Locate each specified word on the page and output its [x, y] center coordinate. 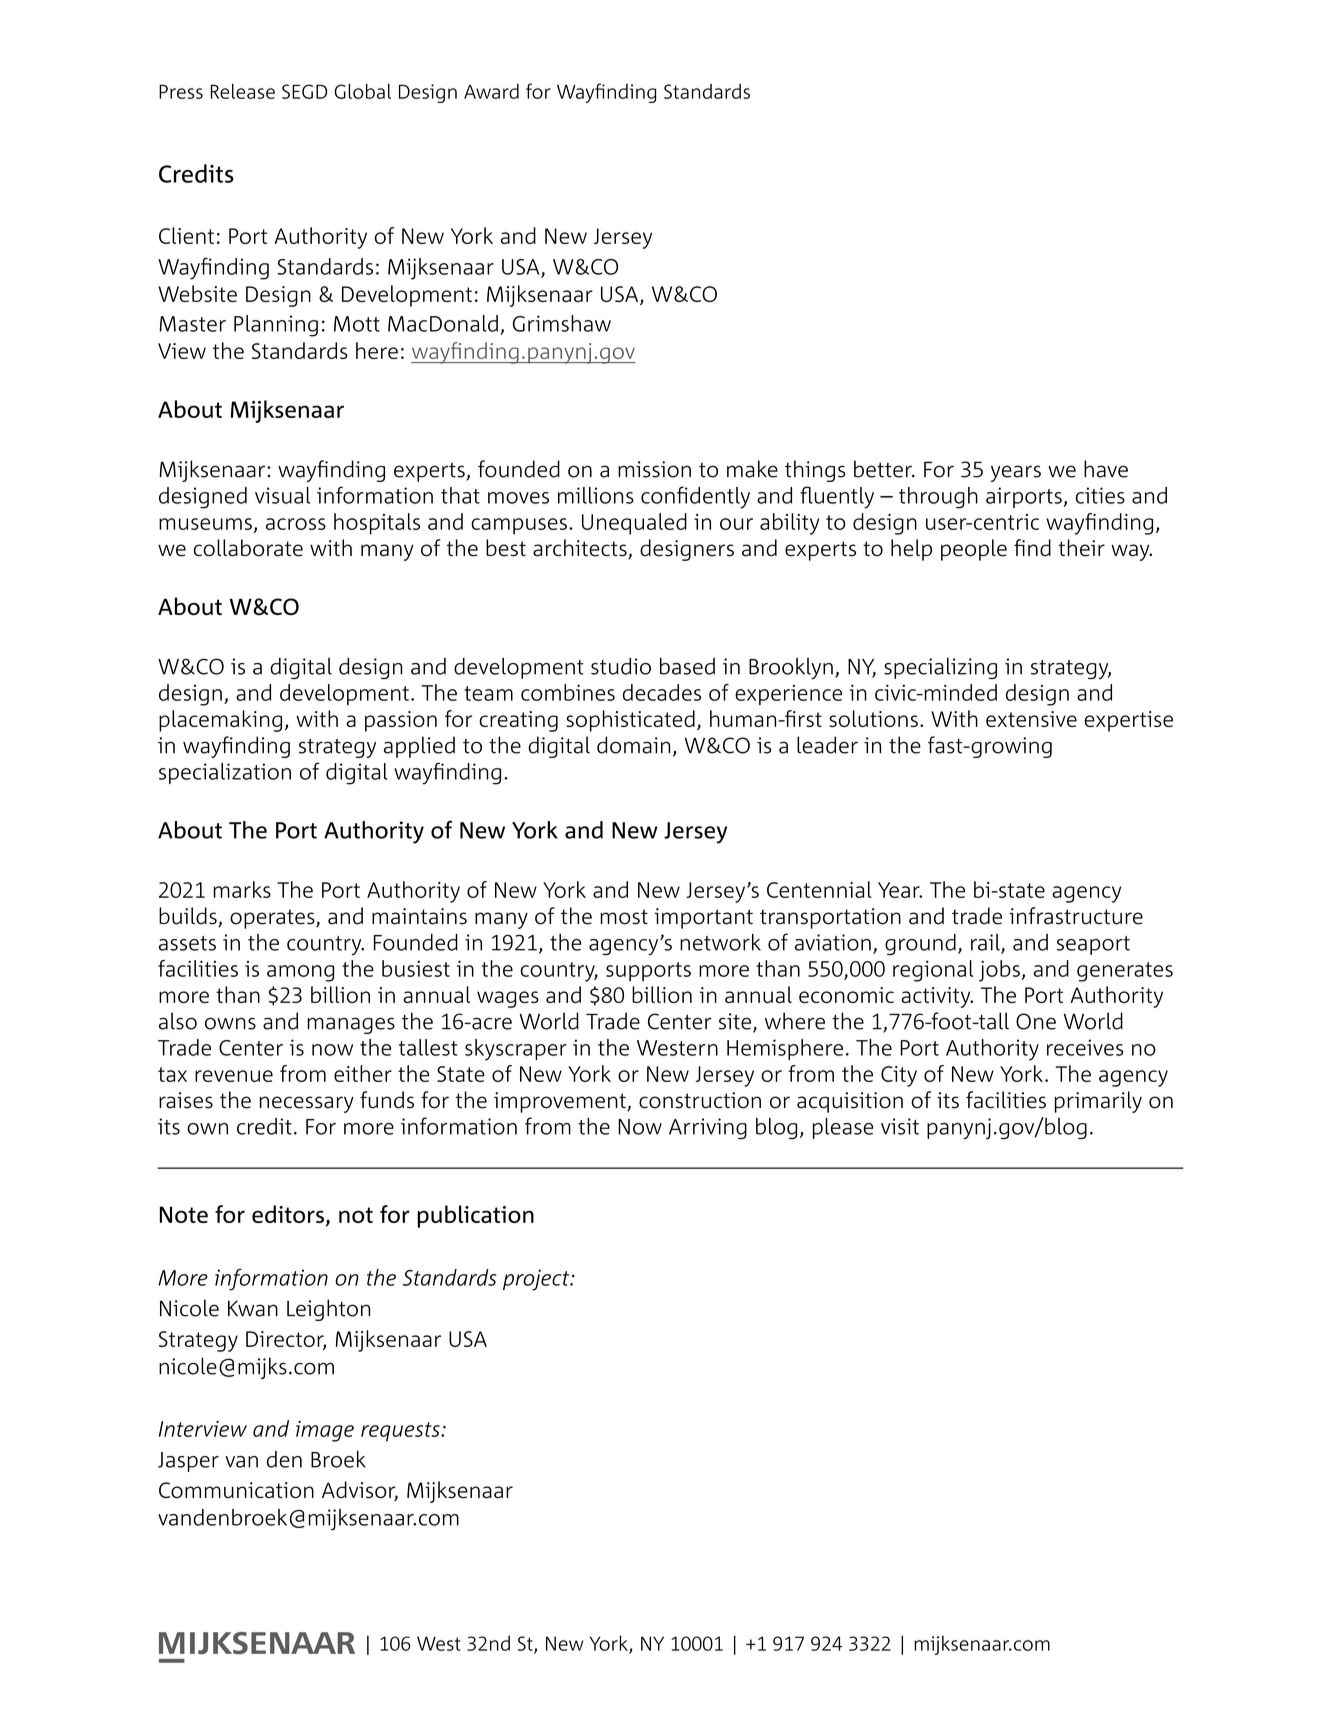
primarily [1098, 1102]
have [1106, 469]
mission [654, 469]
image [325, 1431]
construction [700, 1100]
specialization [225, 773]
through [938, 498]
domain [633, 745]
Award [491, 91]
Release [243, 91]
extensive [1031, 719]
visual [282, 495]
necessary [307, 1104]
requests [401, 1432]
